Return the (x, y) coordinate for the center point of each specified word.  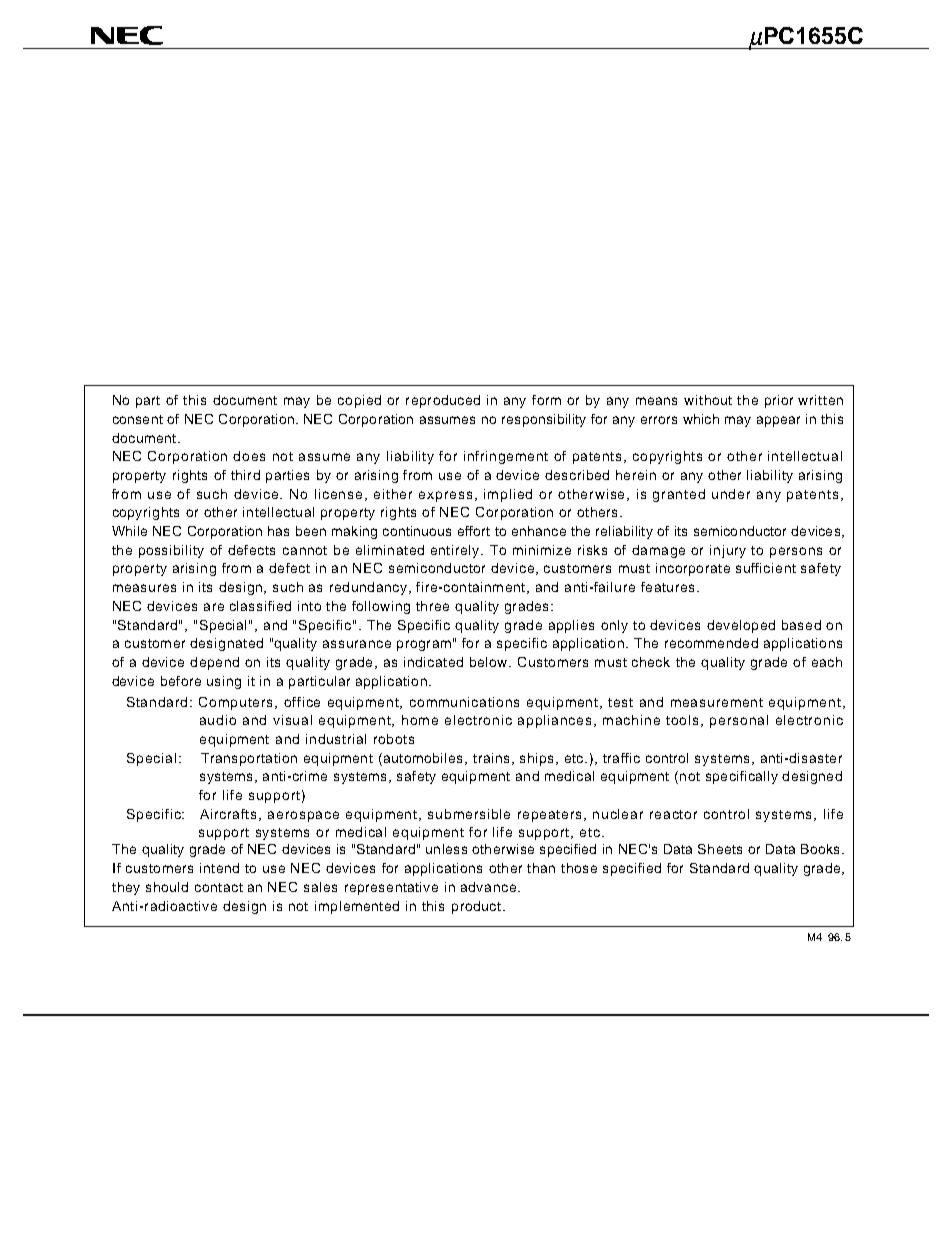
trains (491, 758)
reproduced (443, 401)
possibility (171, 551)
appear (778, 421)
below (490, 662)
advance (488, 887)
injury (728, 551)
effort (474, 531)
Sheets (720, 849)
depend (214, 663)
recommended (711, 643)
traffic (621, 758)
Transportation (249, 759)
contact (219, 887)
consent (138, 419)
